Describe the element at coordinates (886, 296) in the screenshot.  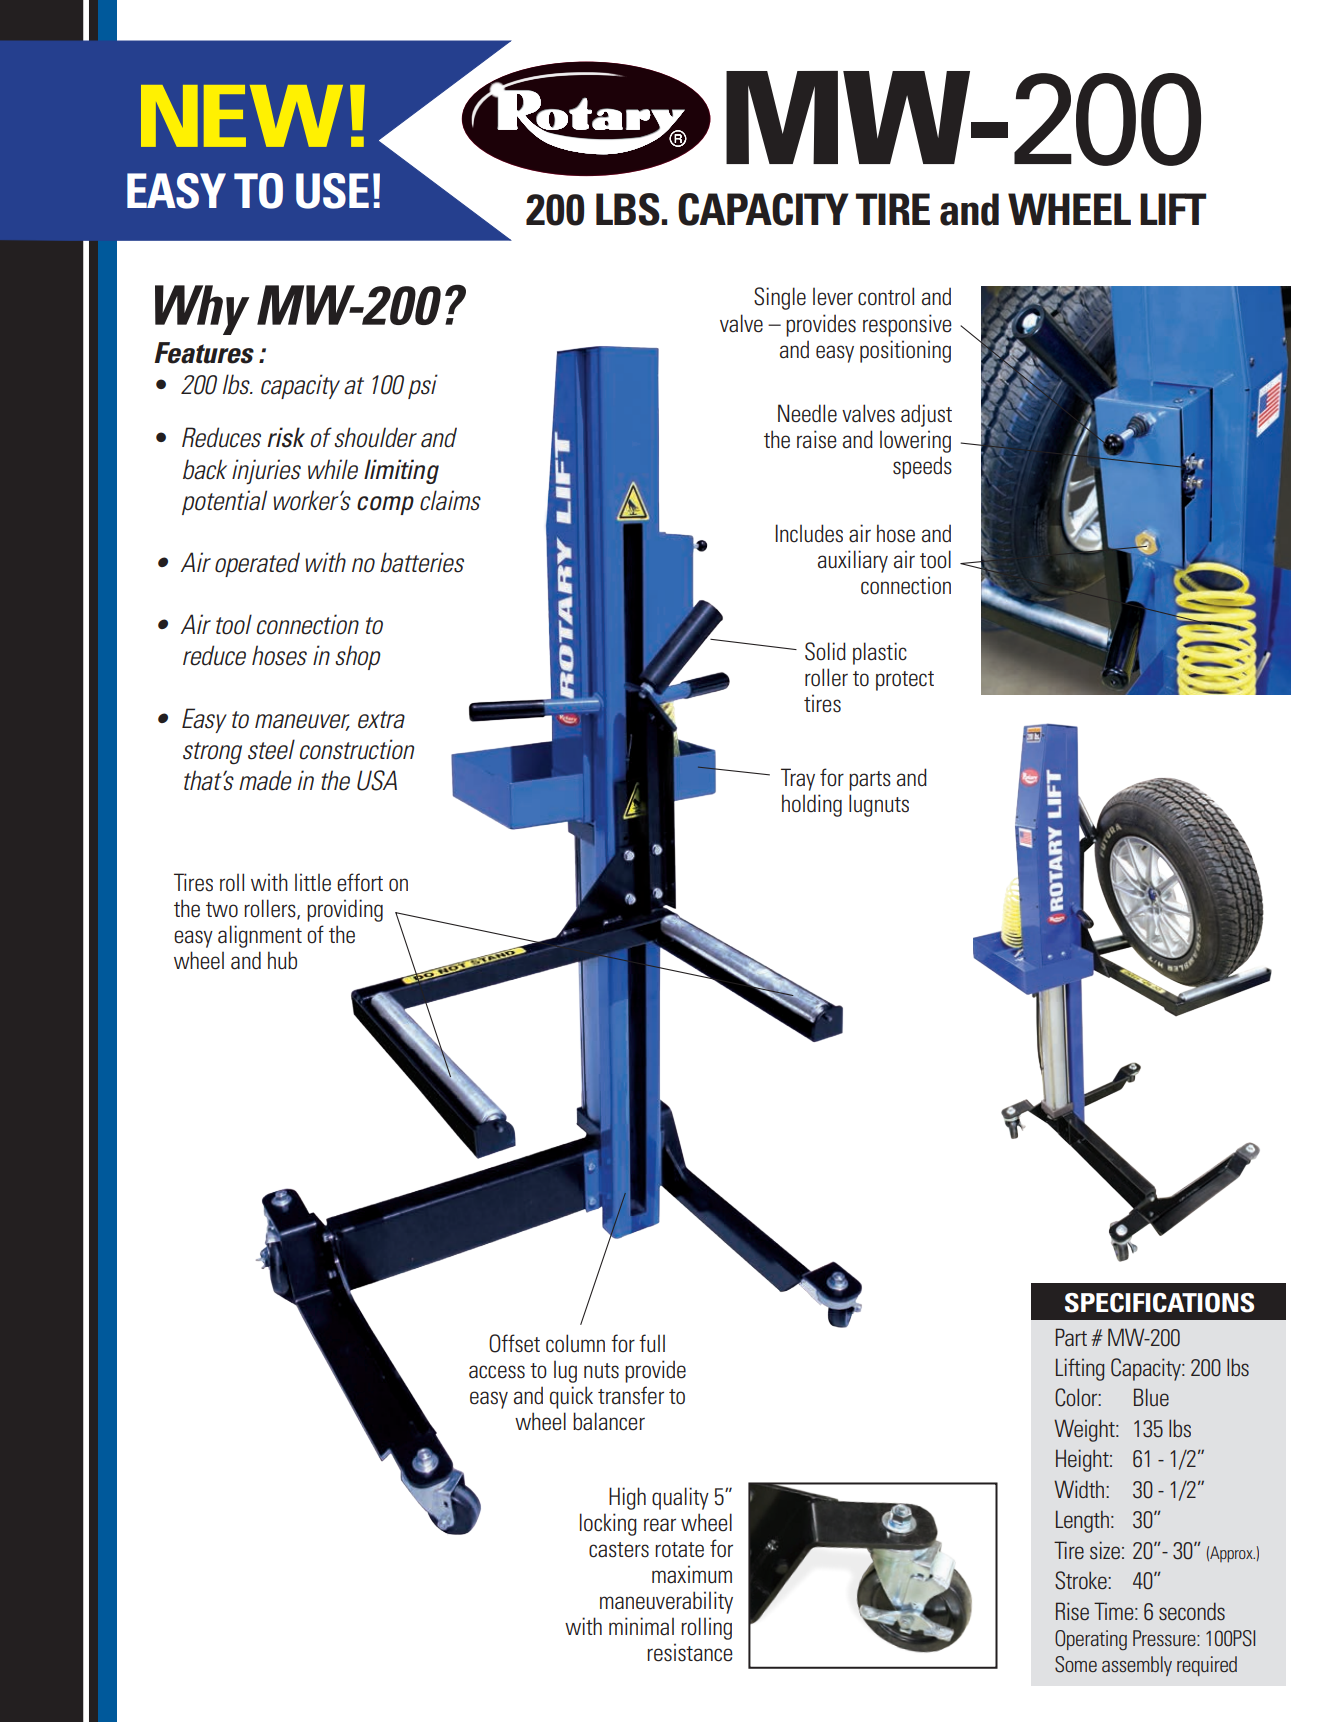
I see `control` at that location.
